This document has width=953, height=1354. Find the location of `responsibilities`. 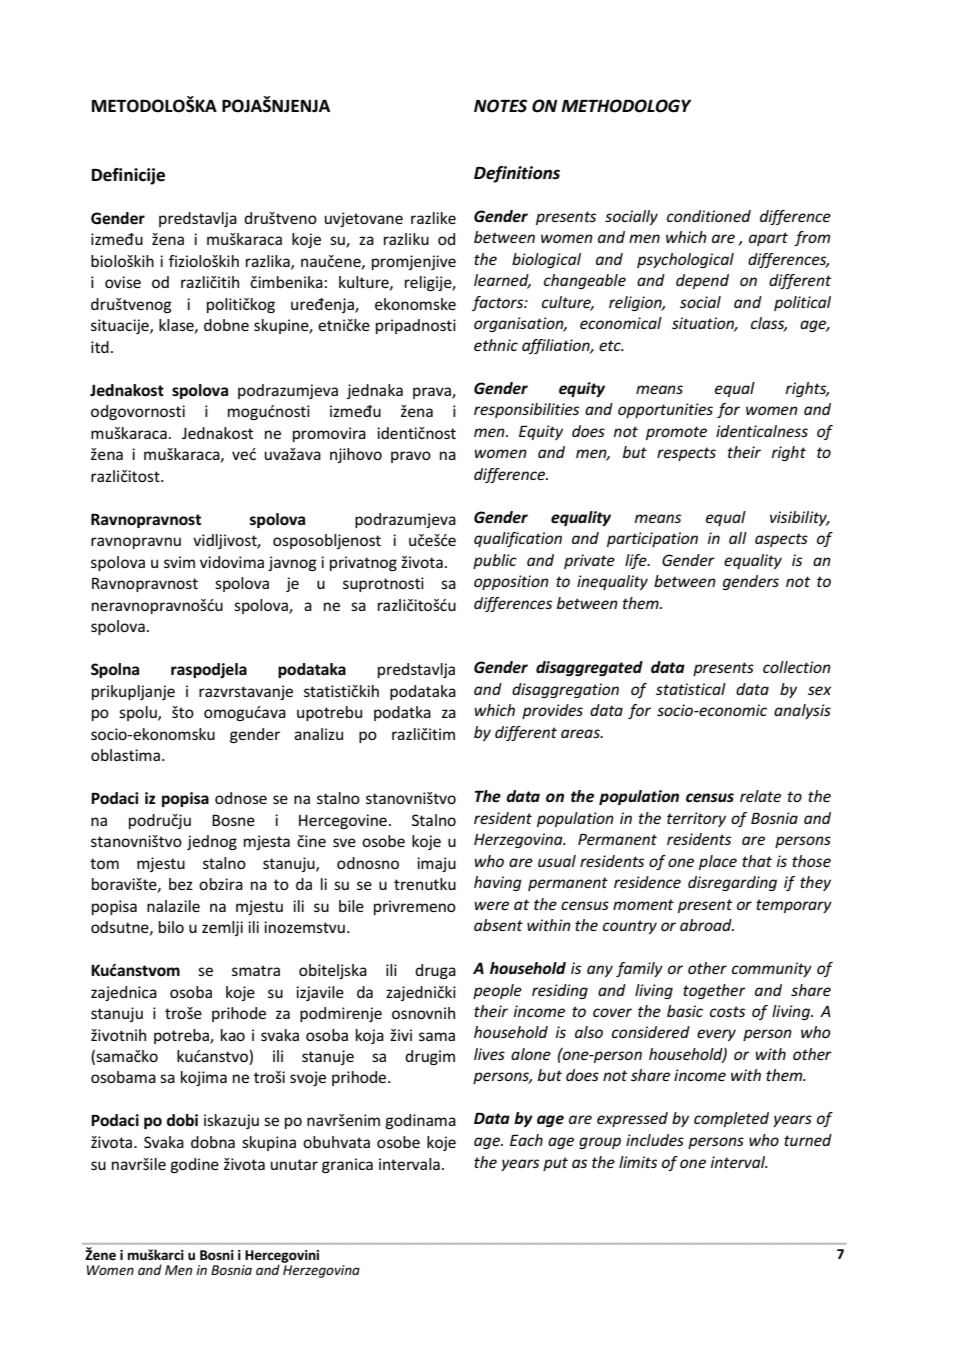

responsibilities is located at coordinates (526, 410).
